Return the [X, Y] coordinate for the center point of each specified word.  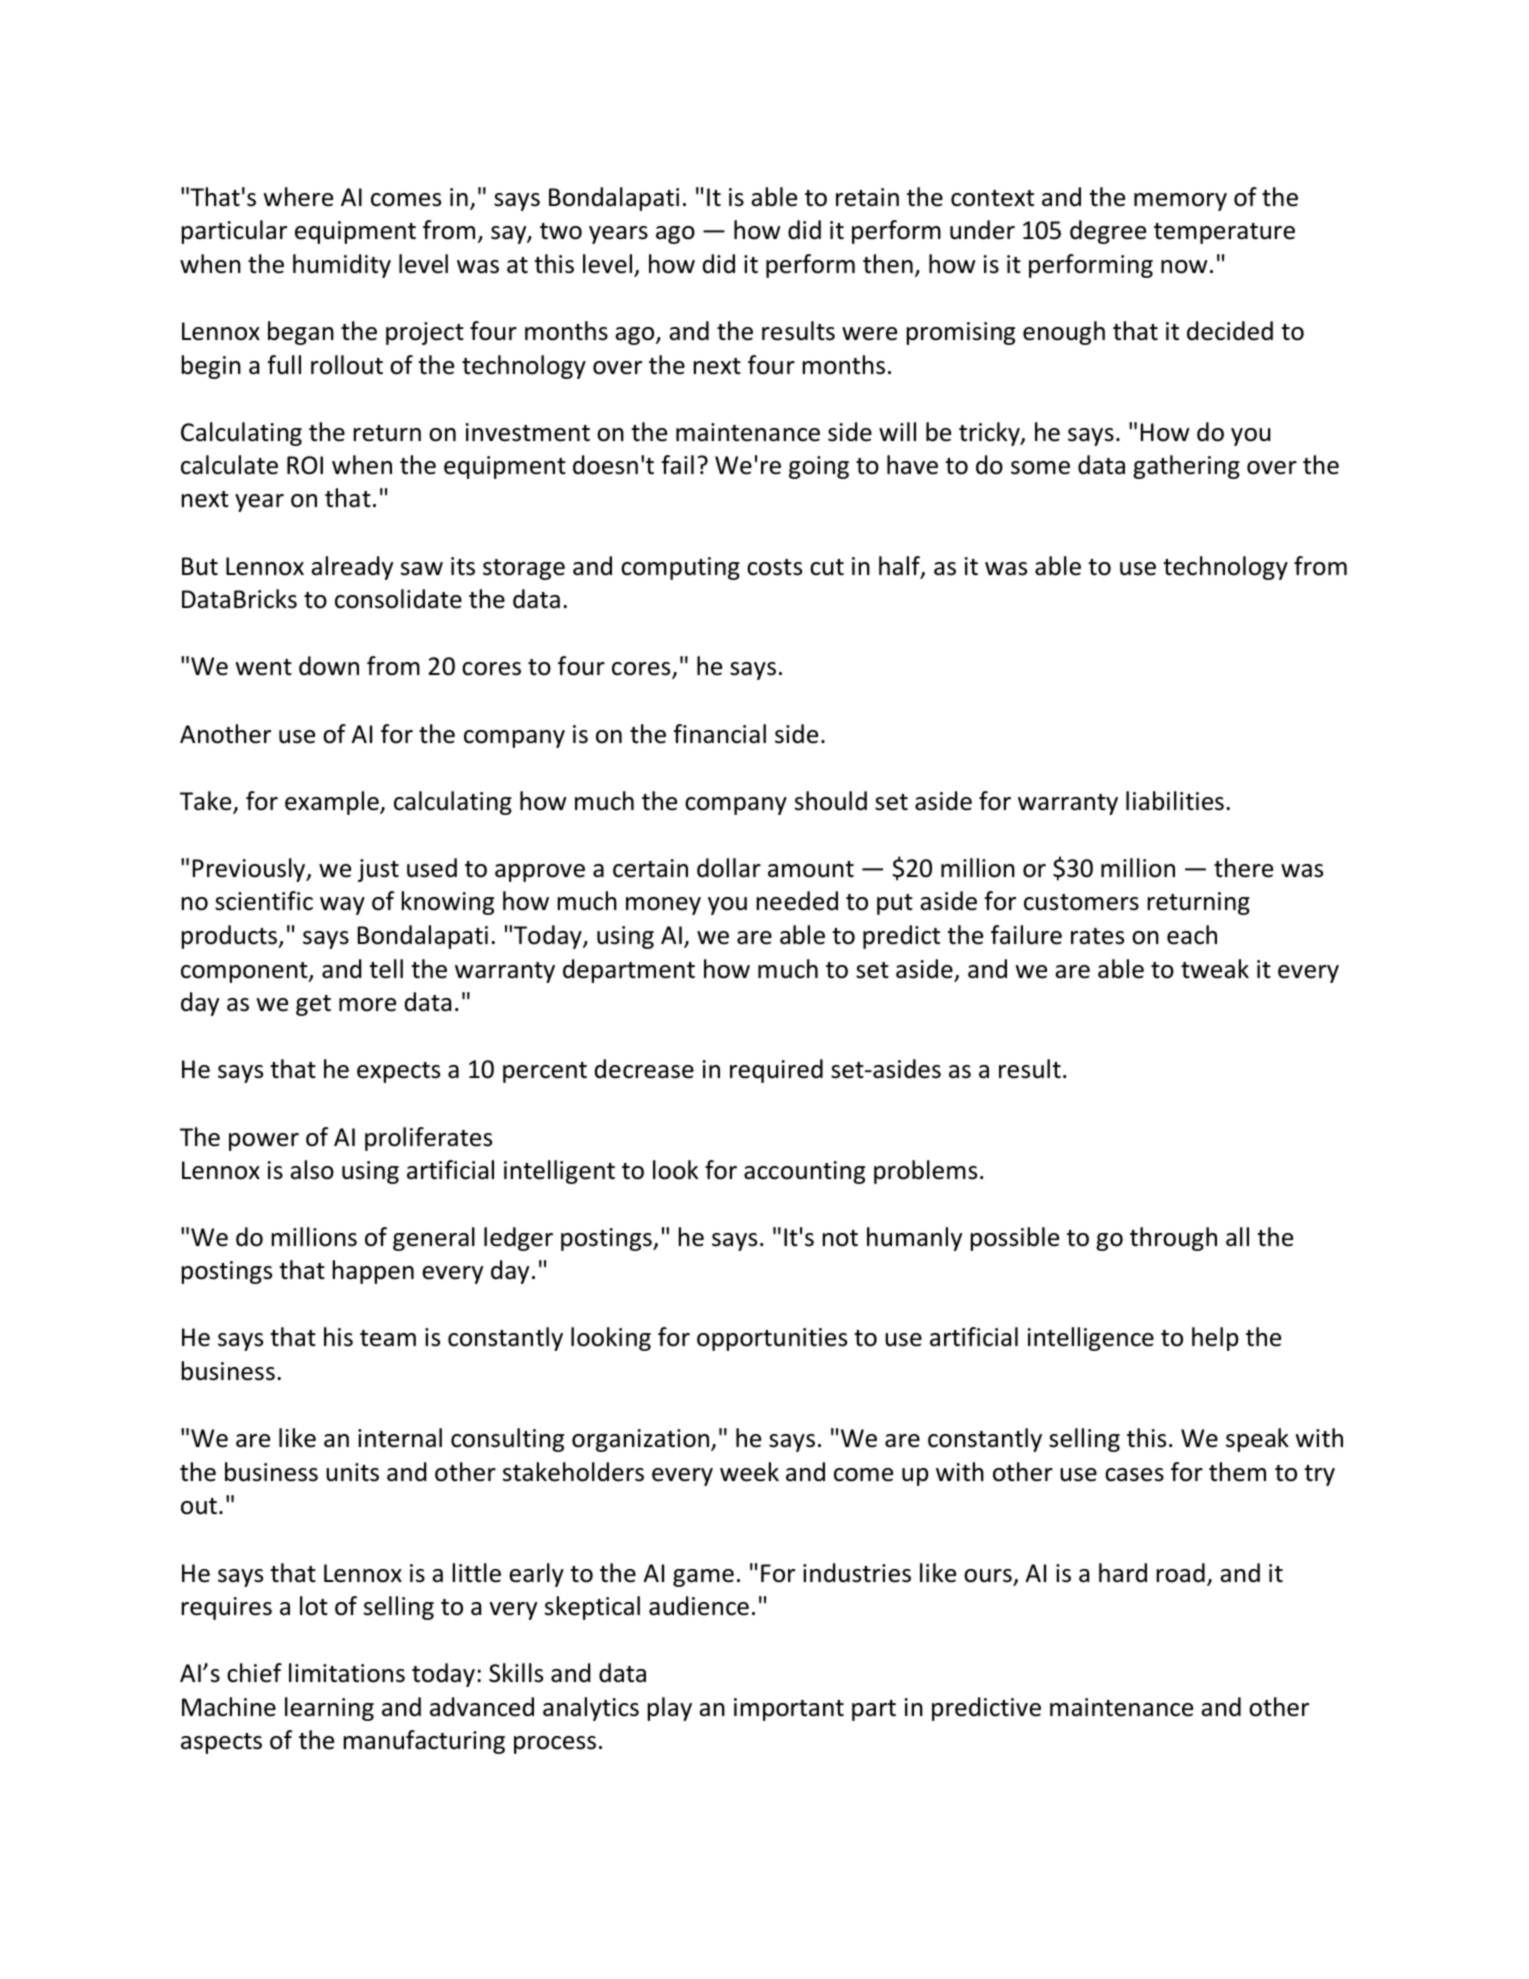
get [313, 1005]
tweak [1215, 969]
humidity [342, 266]
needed [797, 901]
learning [329, 1709]
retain [867, 197]
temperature [1224, 233]
